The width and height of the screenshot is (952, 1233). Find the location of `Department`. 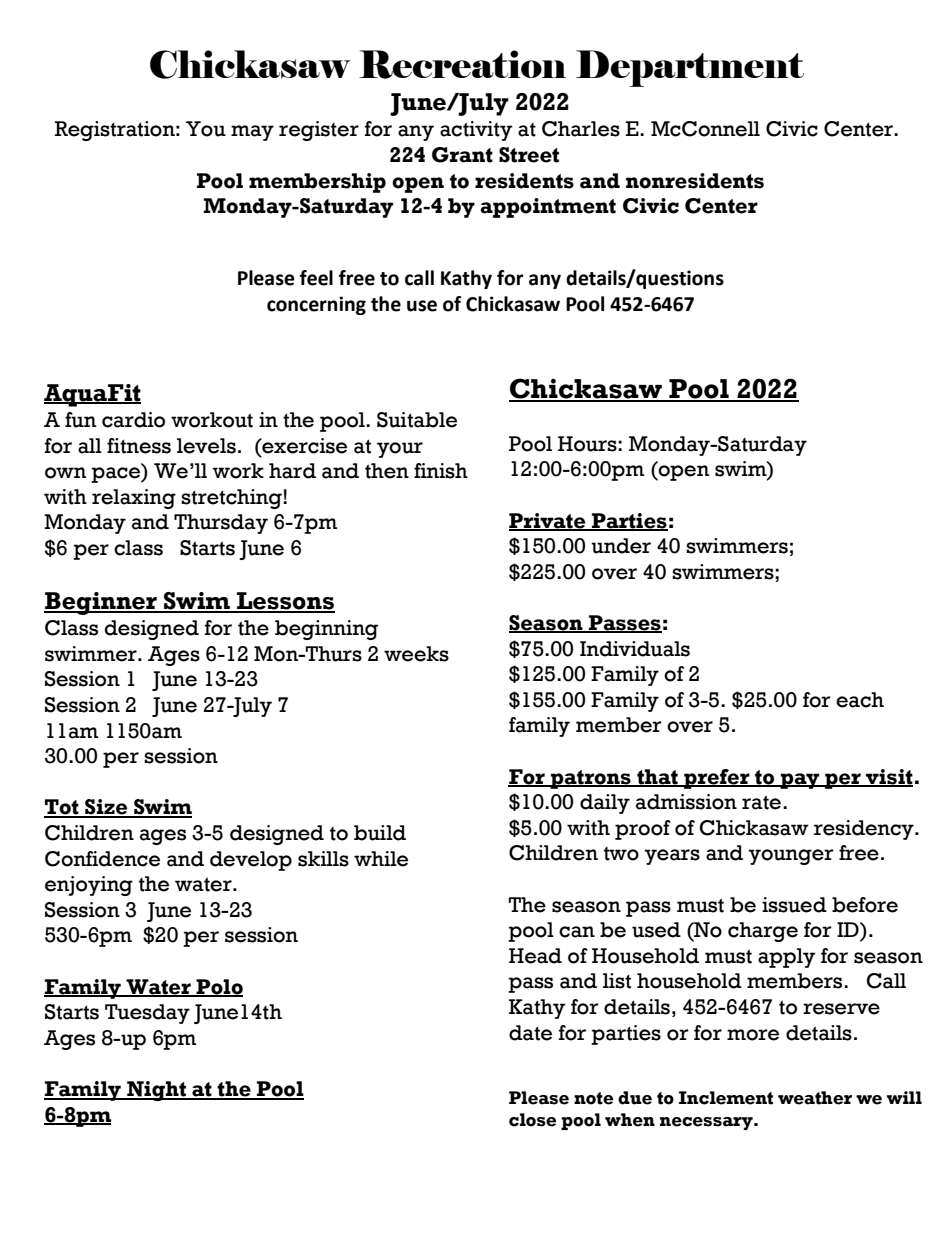

Department is located at coordinates (690, 68).
